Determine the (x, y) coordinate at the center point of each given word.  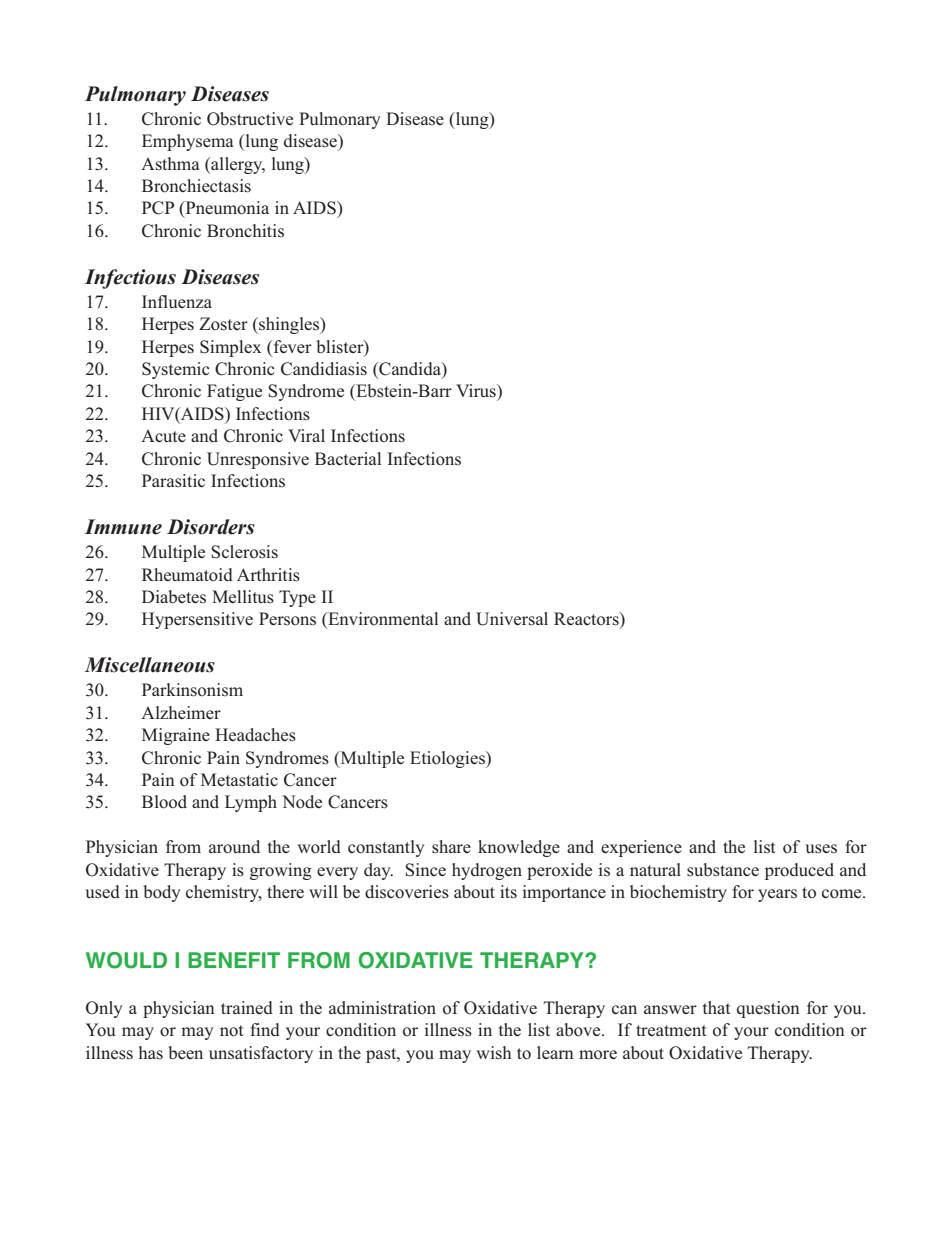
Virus (477, 391)
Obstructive (250, 119)
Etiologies (448, 759)
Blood (164, 802)
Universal (512, 619)
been (185, 1052)
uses (821, 849)
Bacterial (348, 458)
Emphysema (188, 142)
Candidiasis (324, 369)
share (451, 847)
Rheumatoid (187, 575)
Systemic (175, 370)
